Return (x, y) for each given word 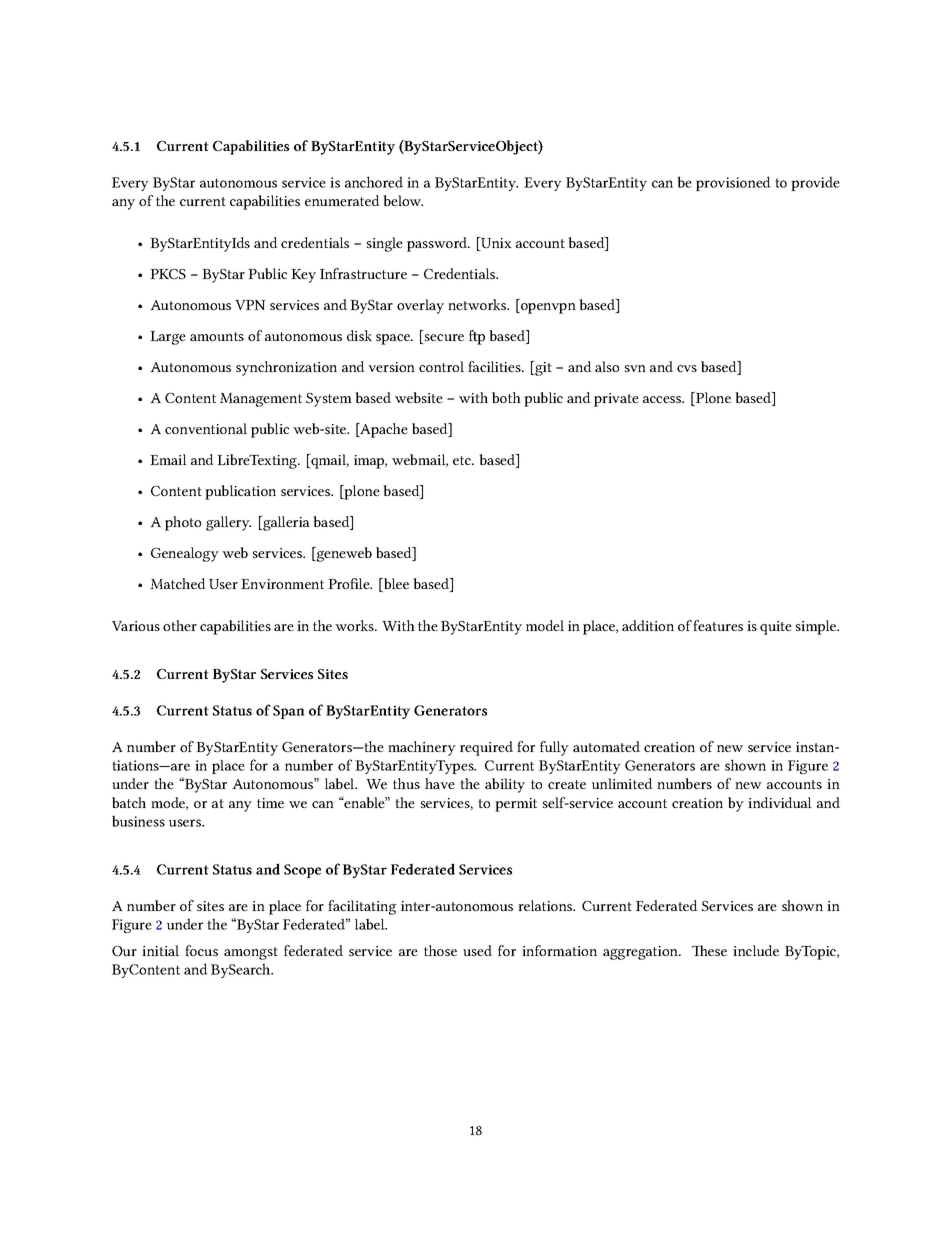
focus (201, 950)
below (403, 200)
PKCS (168, 274)
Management (261, 400)
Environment (282, 584)
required (486, 748)
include (756, 950)
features (718, 625)
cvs (687, 368)
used (477, 950)
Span (289, 712)
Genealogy (185, 554)
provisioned (733, 183)
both (506, 397)
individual (780, 802)
